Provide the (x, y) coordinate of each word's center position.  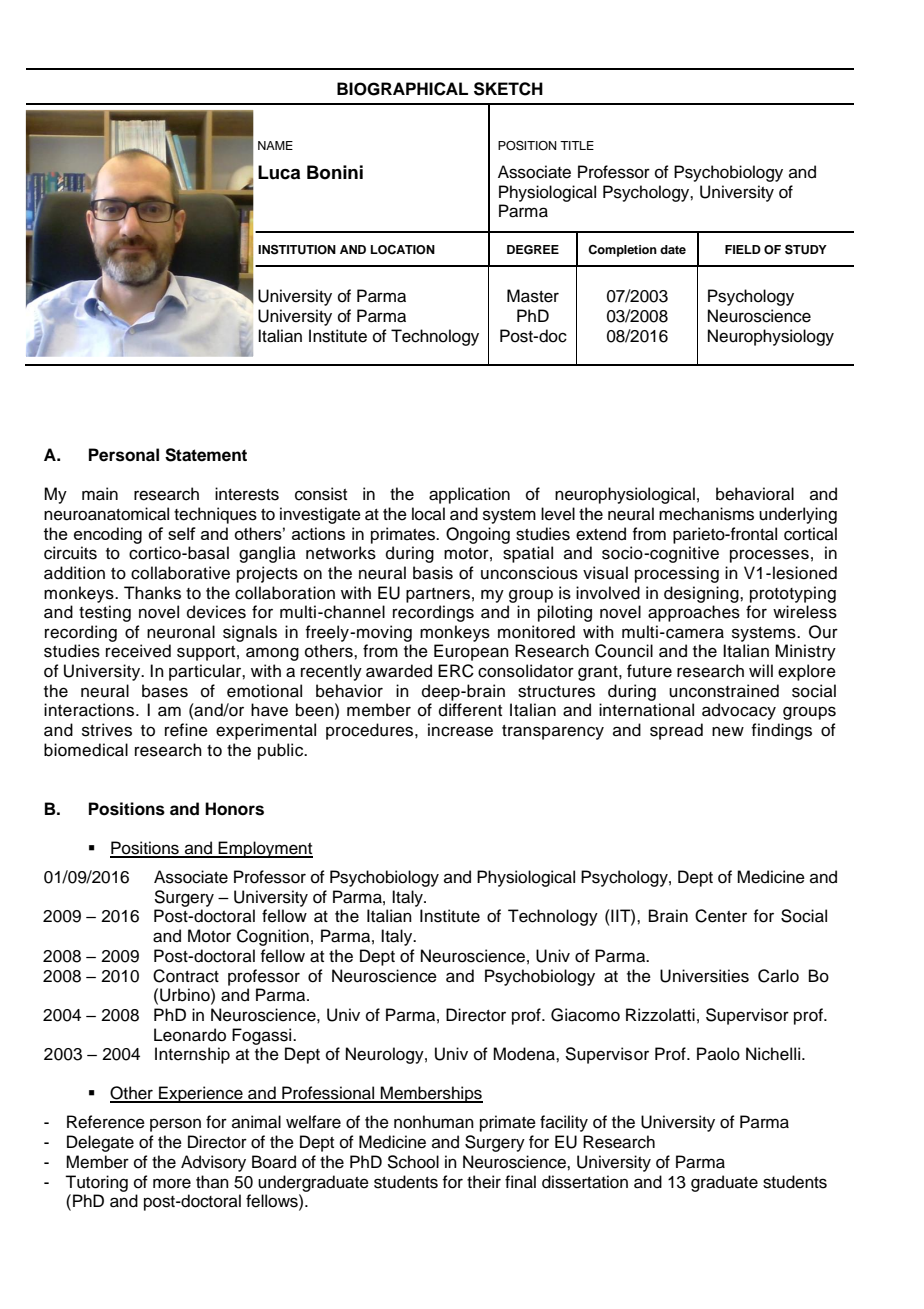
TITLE (577, 145)
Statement (206, 455)
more (172, 1183)
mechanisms (706, 514)
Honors (234, 809)
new (728, 731)
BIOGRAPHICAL (402, 89)
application (469, 495)
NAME (275, 145)
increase (460, 730)
